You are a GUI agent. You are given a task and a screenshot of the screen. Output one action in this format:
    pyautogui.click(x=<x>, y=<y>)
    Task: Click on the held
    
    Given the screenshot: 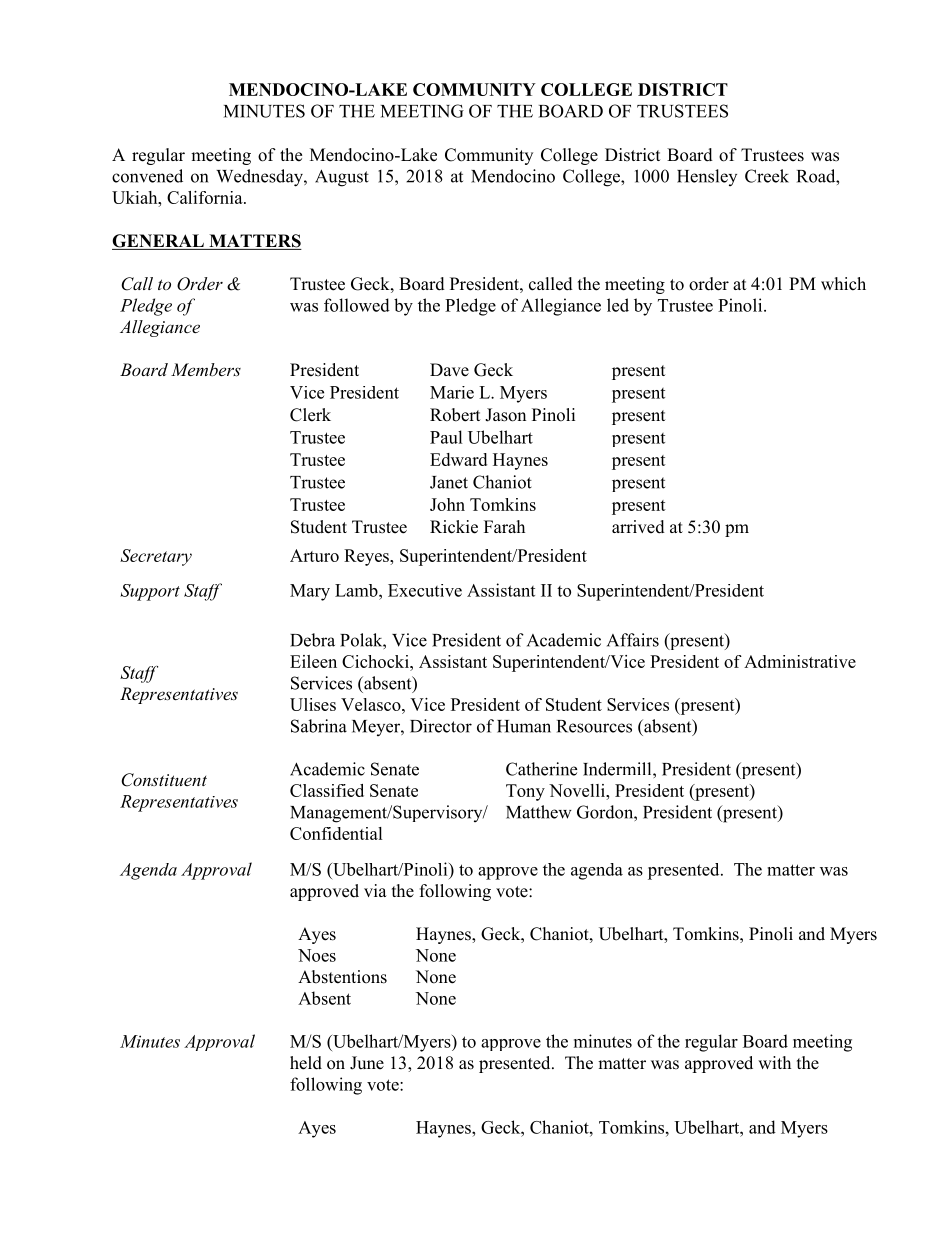 What is the action you would take?
    pyautogui.click(x=306, y=1063)
